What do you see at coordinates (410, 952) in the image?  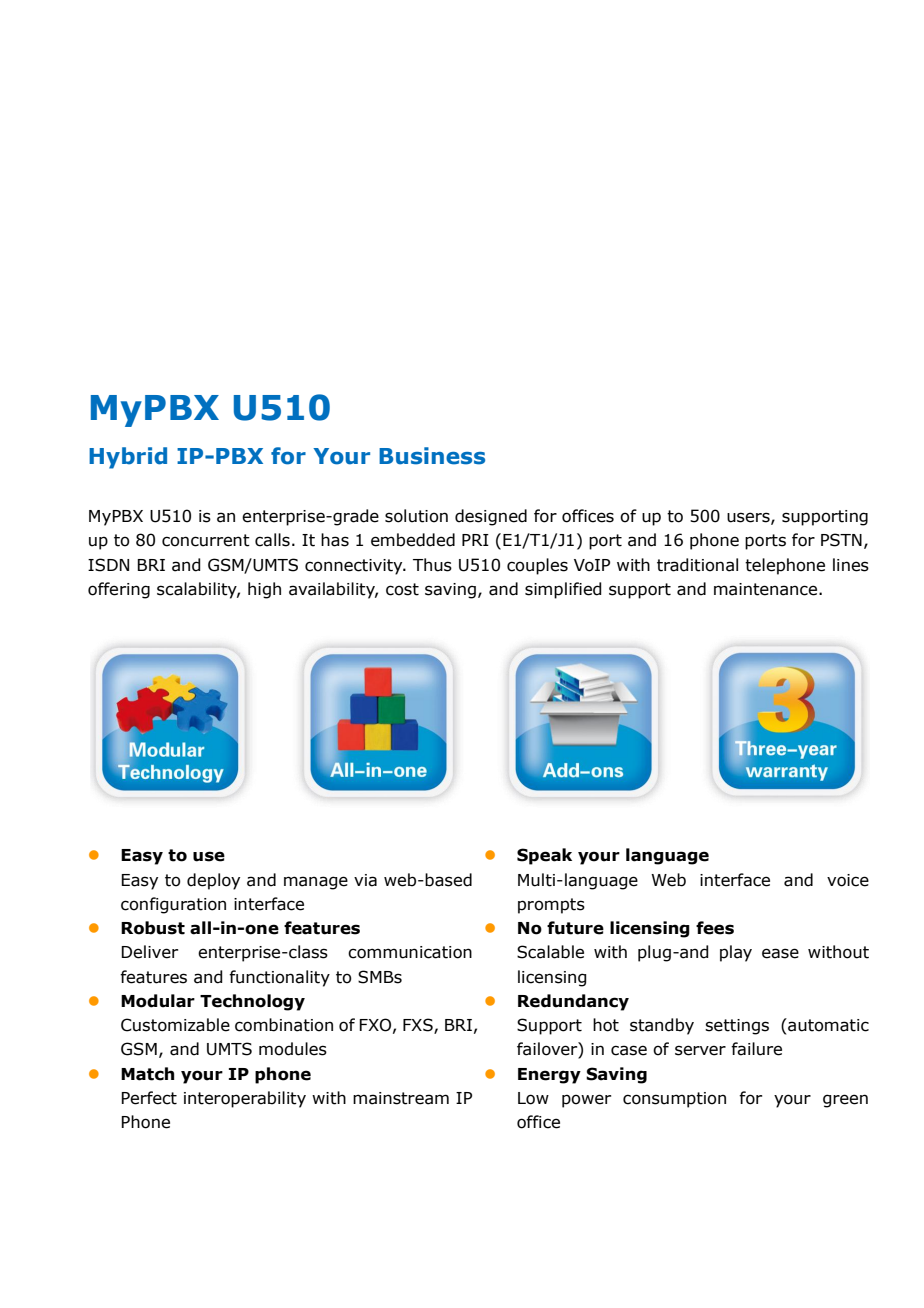 I see `communication` at bounding box center [410, 952].
